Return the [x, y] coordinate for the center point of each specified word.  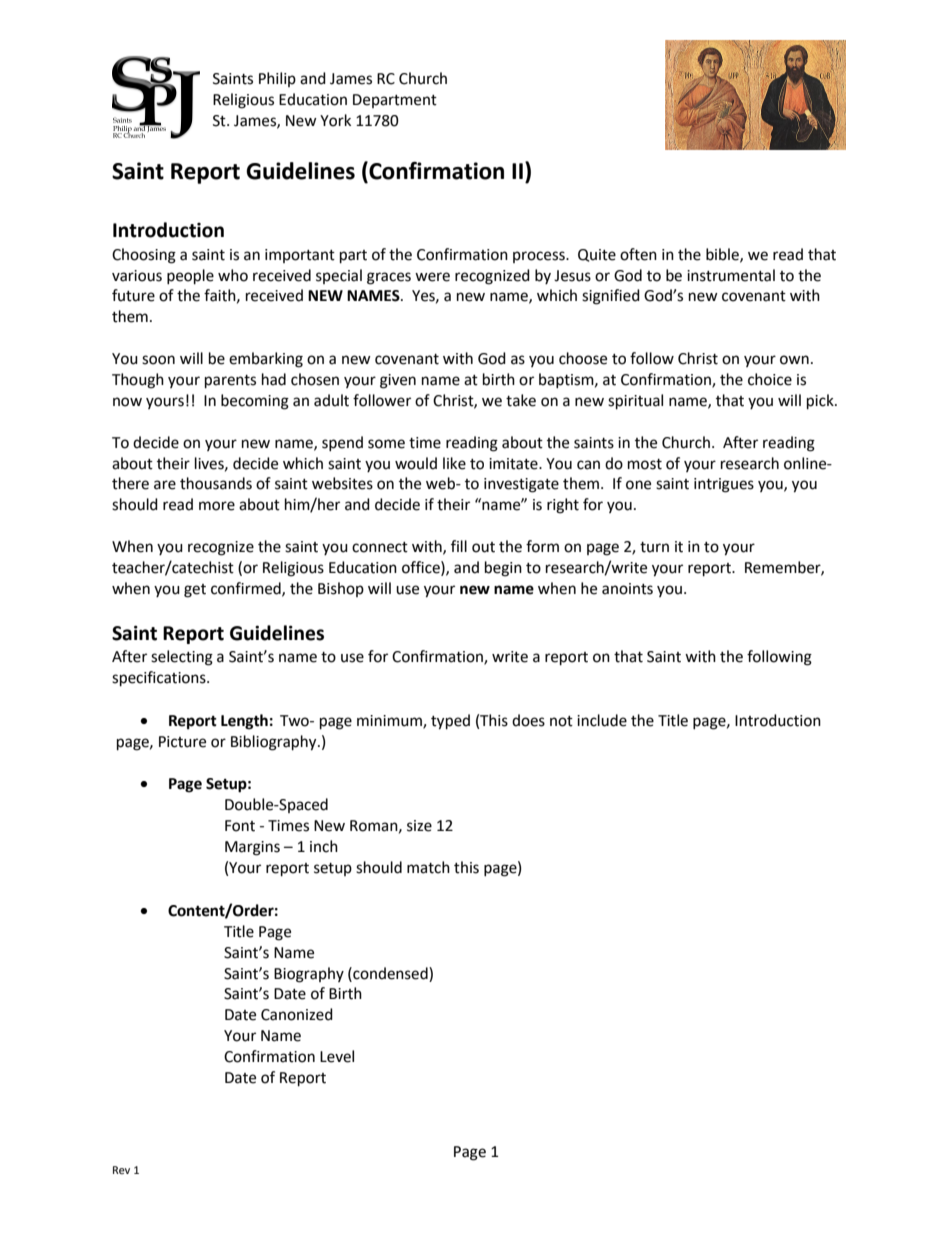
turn [654, 547]
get [195, 591]
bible [723, 255]
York [335, 120]
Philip [277, 79]
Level [337, 1056]
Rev [121, 1170]
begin [503, 569]
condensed [390, 973]
